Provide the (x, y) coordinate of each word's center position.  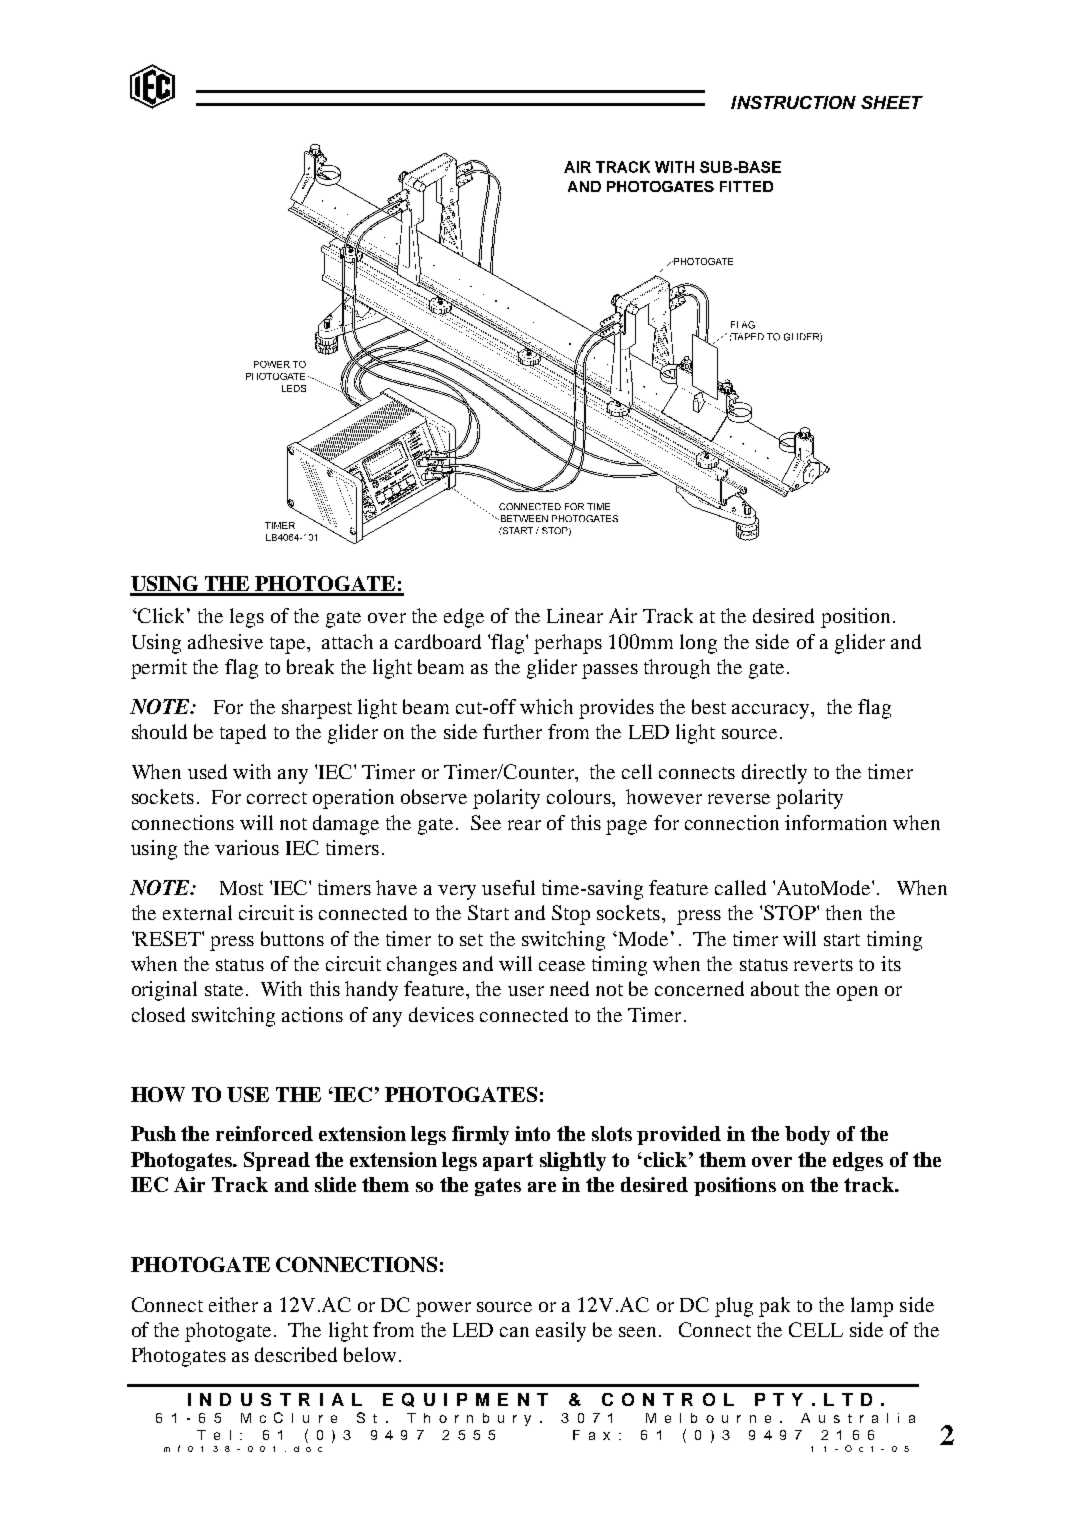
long (698, 644)
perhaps (568, 644)
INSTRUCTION (793, 102)
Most (241, 888)
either (233, 1304)
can (514, 1332)
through (677, 669)
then (844, 912)
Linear (575, 615)
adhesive (225, 641)
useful (508, 887)
